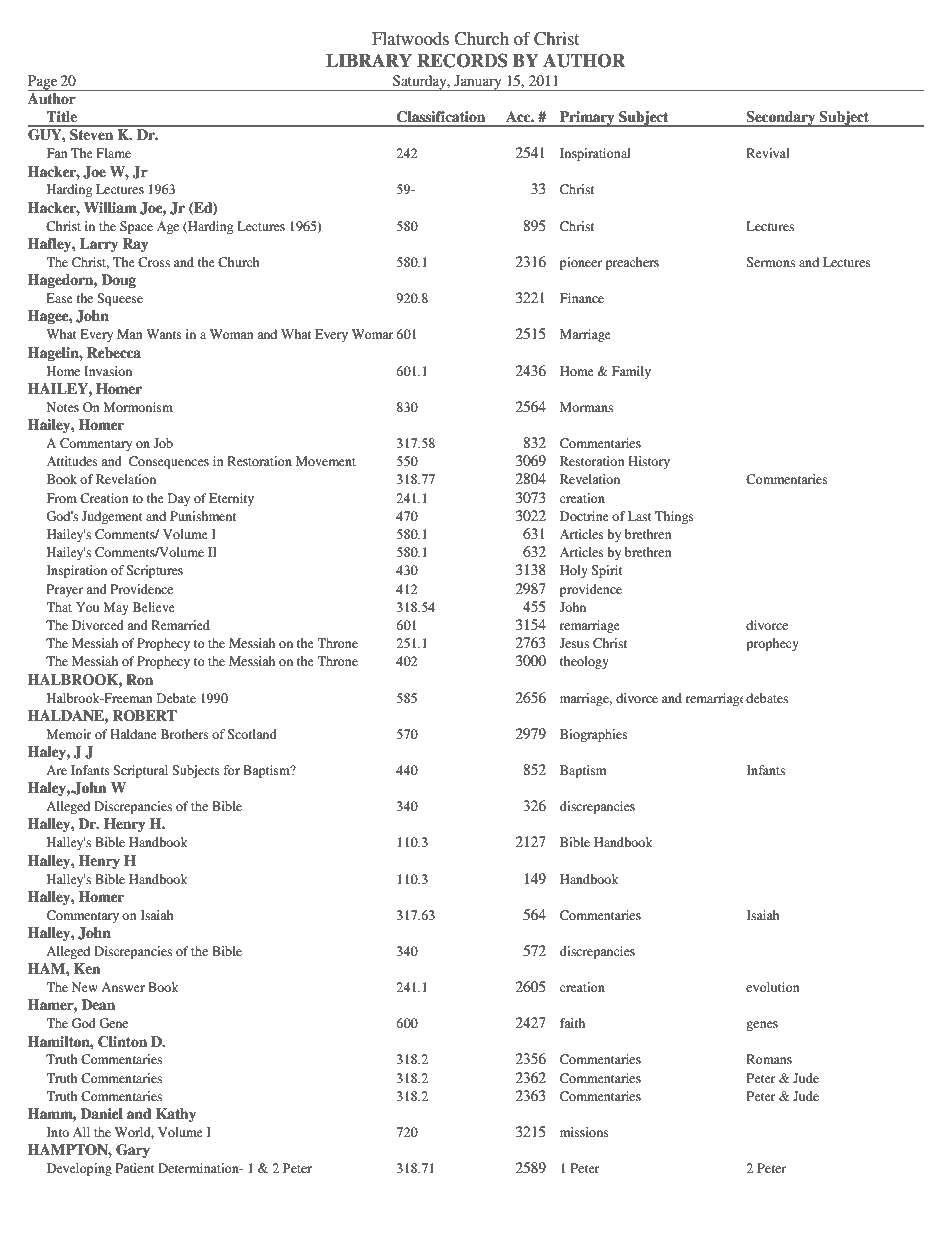 The image size is (952, 1233). I want to click on LIBRARY, so click(369, 60).
